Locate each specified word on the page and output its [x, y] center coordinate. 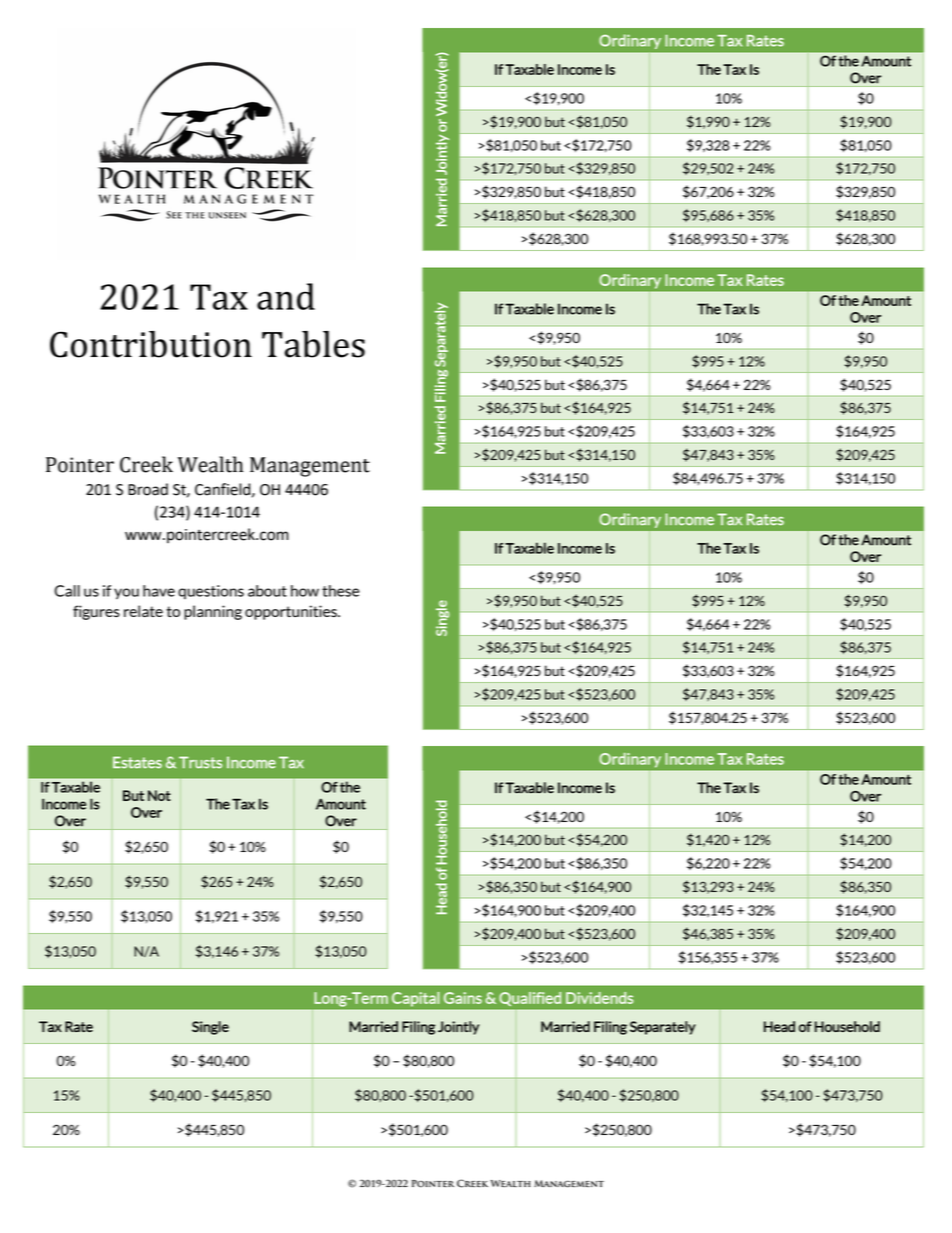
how [305, 591]
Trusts [200, 762]
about [267, 591]
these [341, 591]
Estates [137, 762]
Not [159, 795]
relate [143, 611]
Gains [463, 998]
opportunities [292, 612]
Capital [415, 999]
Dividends [600, 998]
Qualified [530, 999]
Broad [148, 489]
